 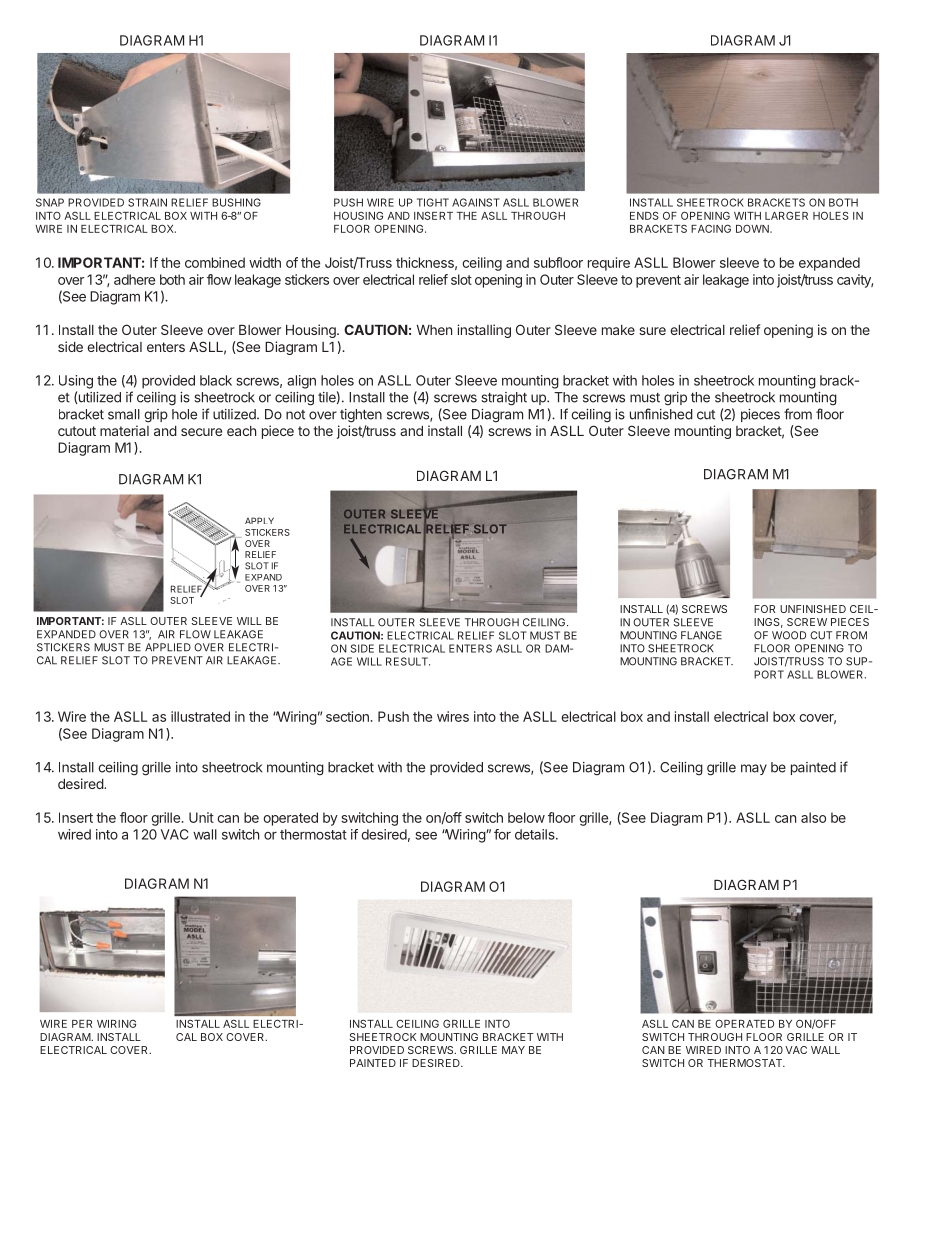 What do you see at coordinates (652, 331) in the image?
I see `sure` at bounding box center [652, 331].
